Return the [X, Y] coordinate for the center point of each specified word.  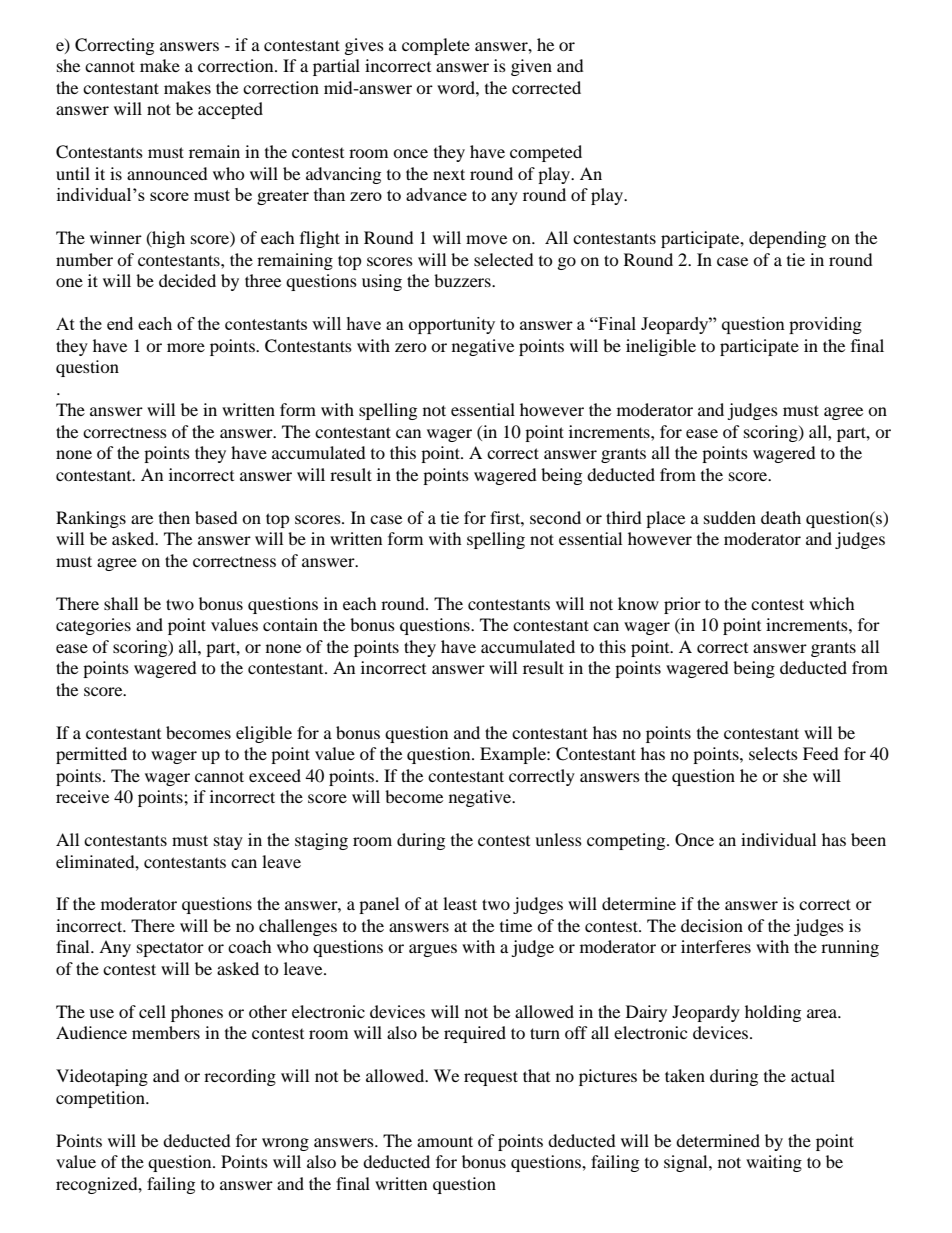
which [832, 603]
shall [121, 603]
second [555, 517]
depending [787, 239]
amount [445, 1141]
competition [101, 1099]
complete [436, 46]
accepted [230, 110]
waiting [774, 1163]
